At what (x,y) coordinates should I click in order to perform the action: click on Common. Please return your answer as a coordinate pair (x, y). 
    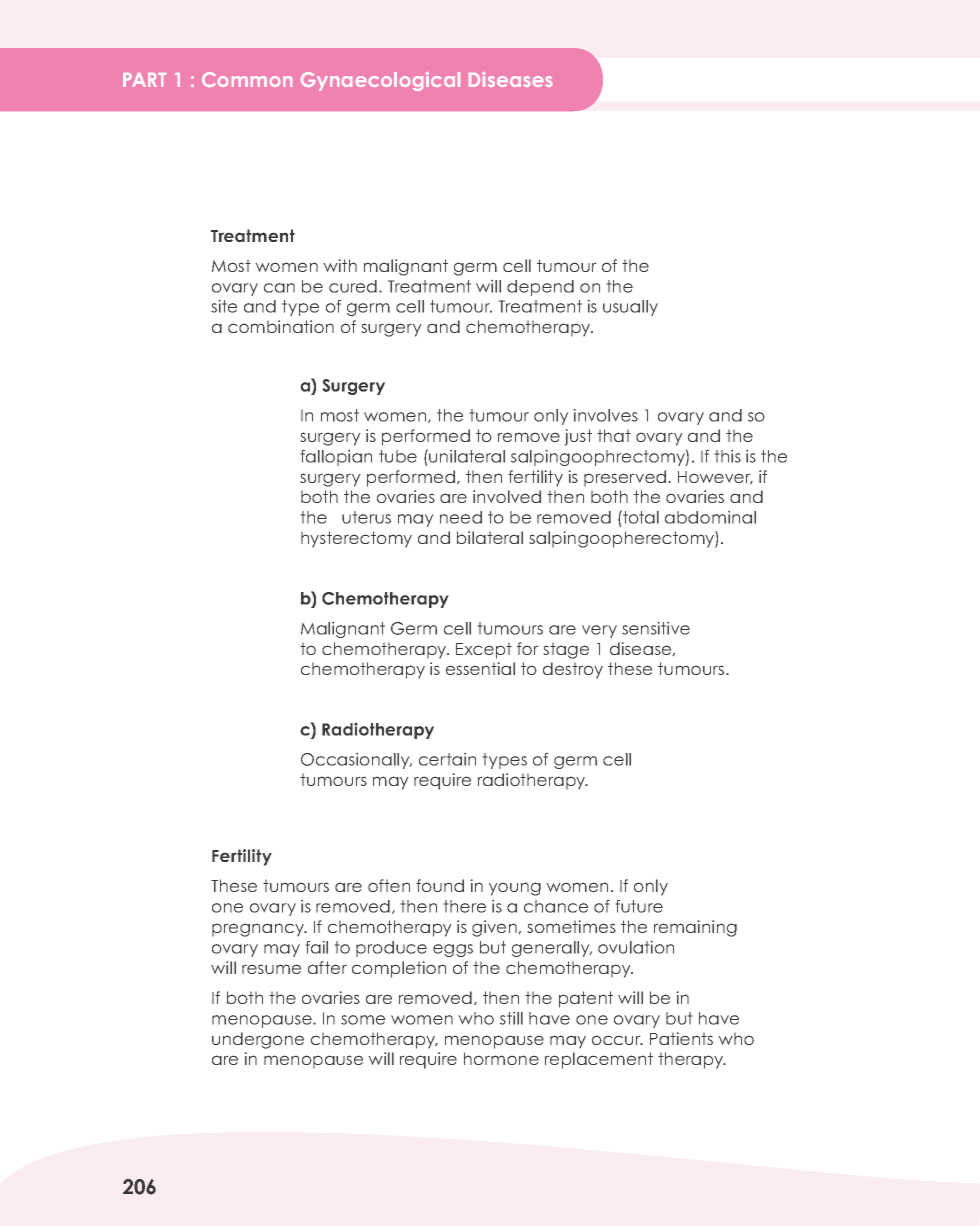
    Looking at the image, I should click on (247, 79).
